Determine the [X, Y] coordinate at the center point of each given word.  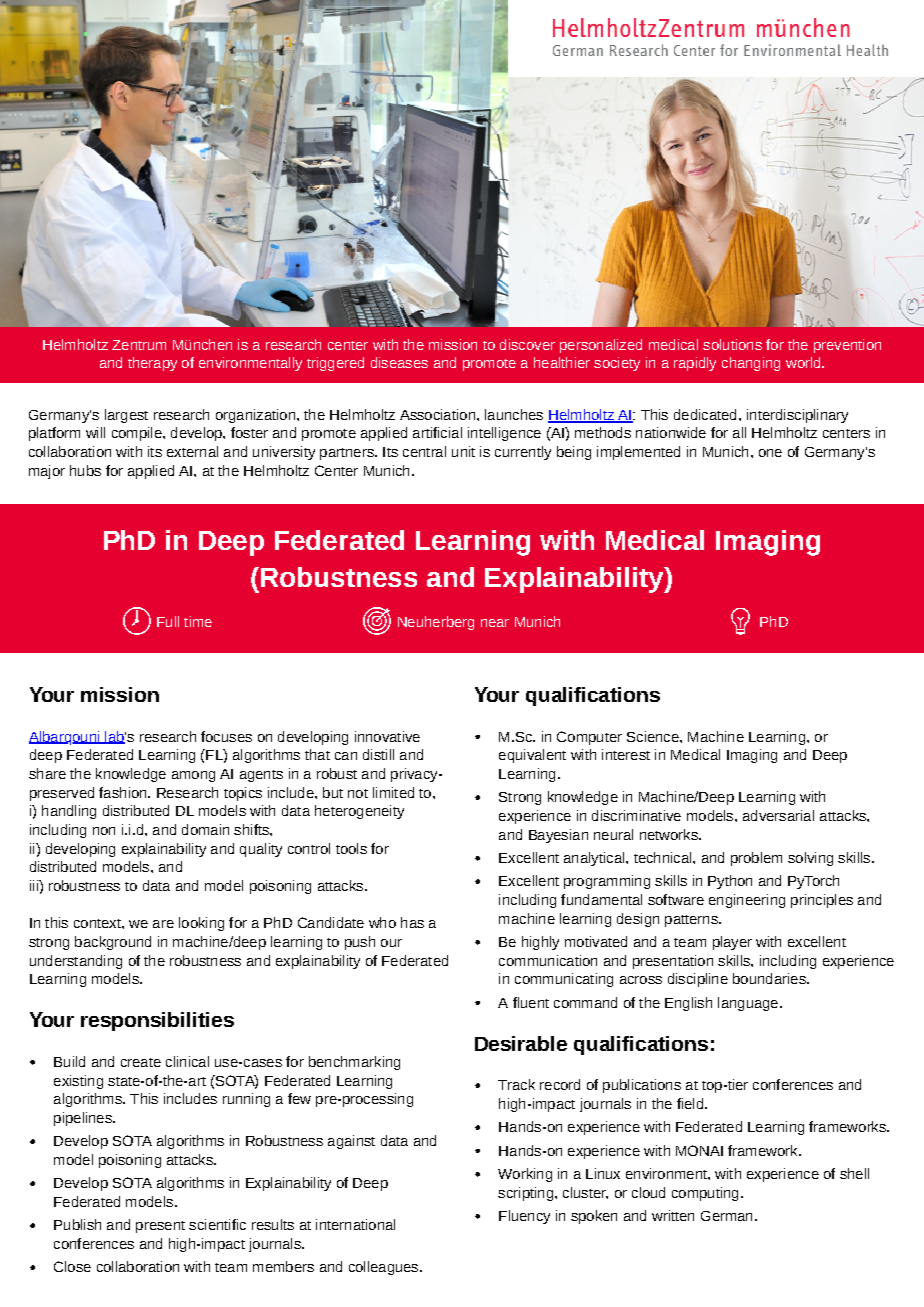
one [770, 453]
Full [168, 621]
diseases [399, 362]
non [104, 831]
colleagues [385, 1268]
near [495, 623]
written [673, 1215]
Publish [77, 1224]
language [748, 1004]
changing [751, 364]
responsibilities [157, 1021]
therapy [152, 364]
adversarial [778, 815]
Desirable [521, 1043]
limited [393, 792]
